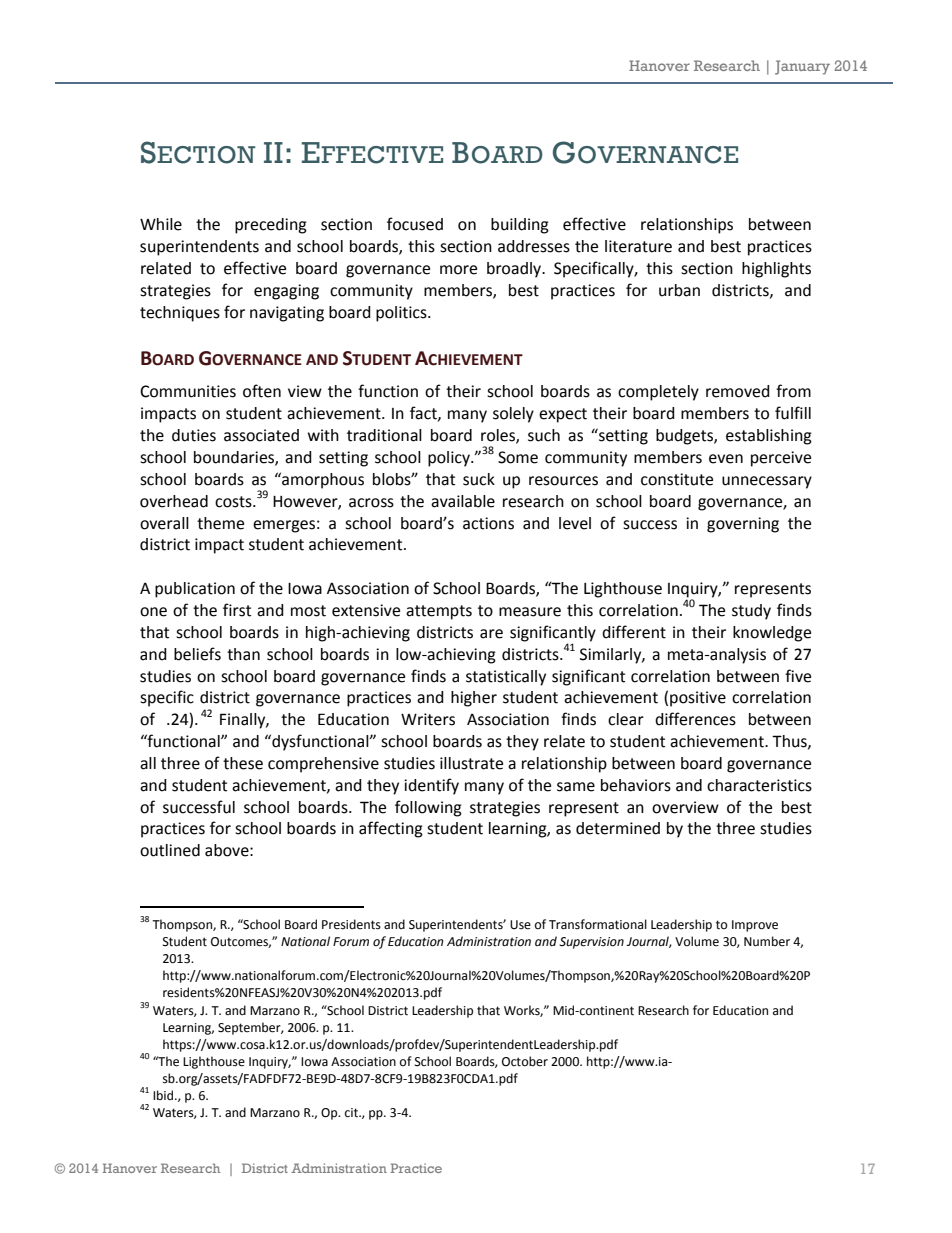  I want to click on Ibid, so click(164, 1095).
